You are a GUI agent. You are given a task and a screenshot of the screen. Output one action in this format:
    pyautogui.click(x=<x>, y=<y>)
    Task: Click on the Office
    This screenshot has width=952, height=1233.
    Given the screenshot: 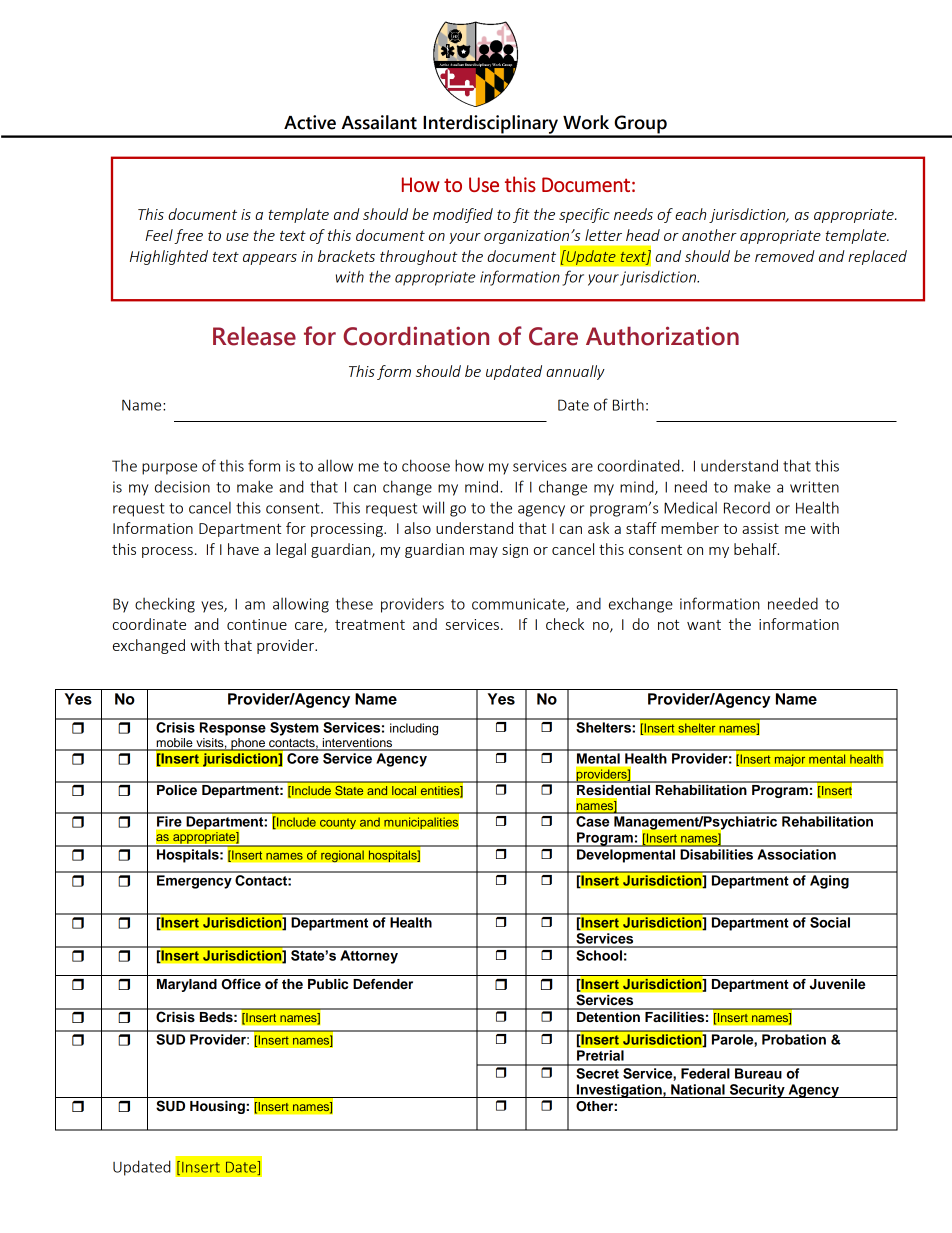 What is the action you would take?
    pyautogui.click(x=241, y=984)
